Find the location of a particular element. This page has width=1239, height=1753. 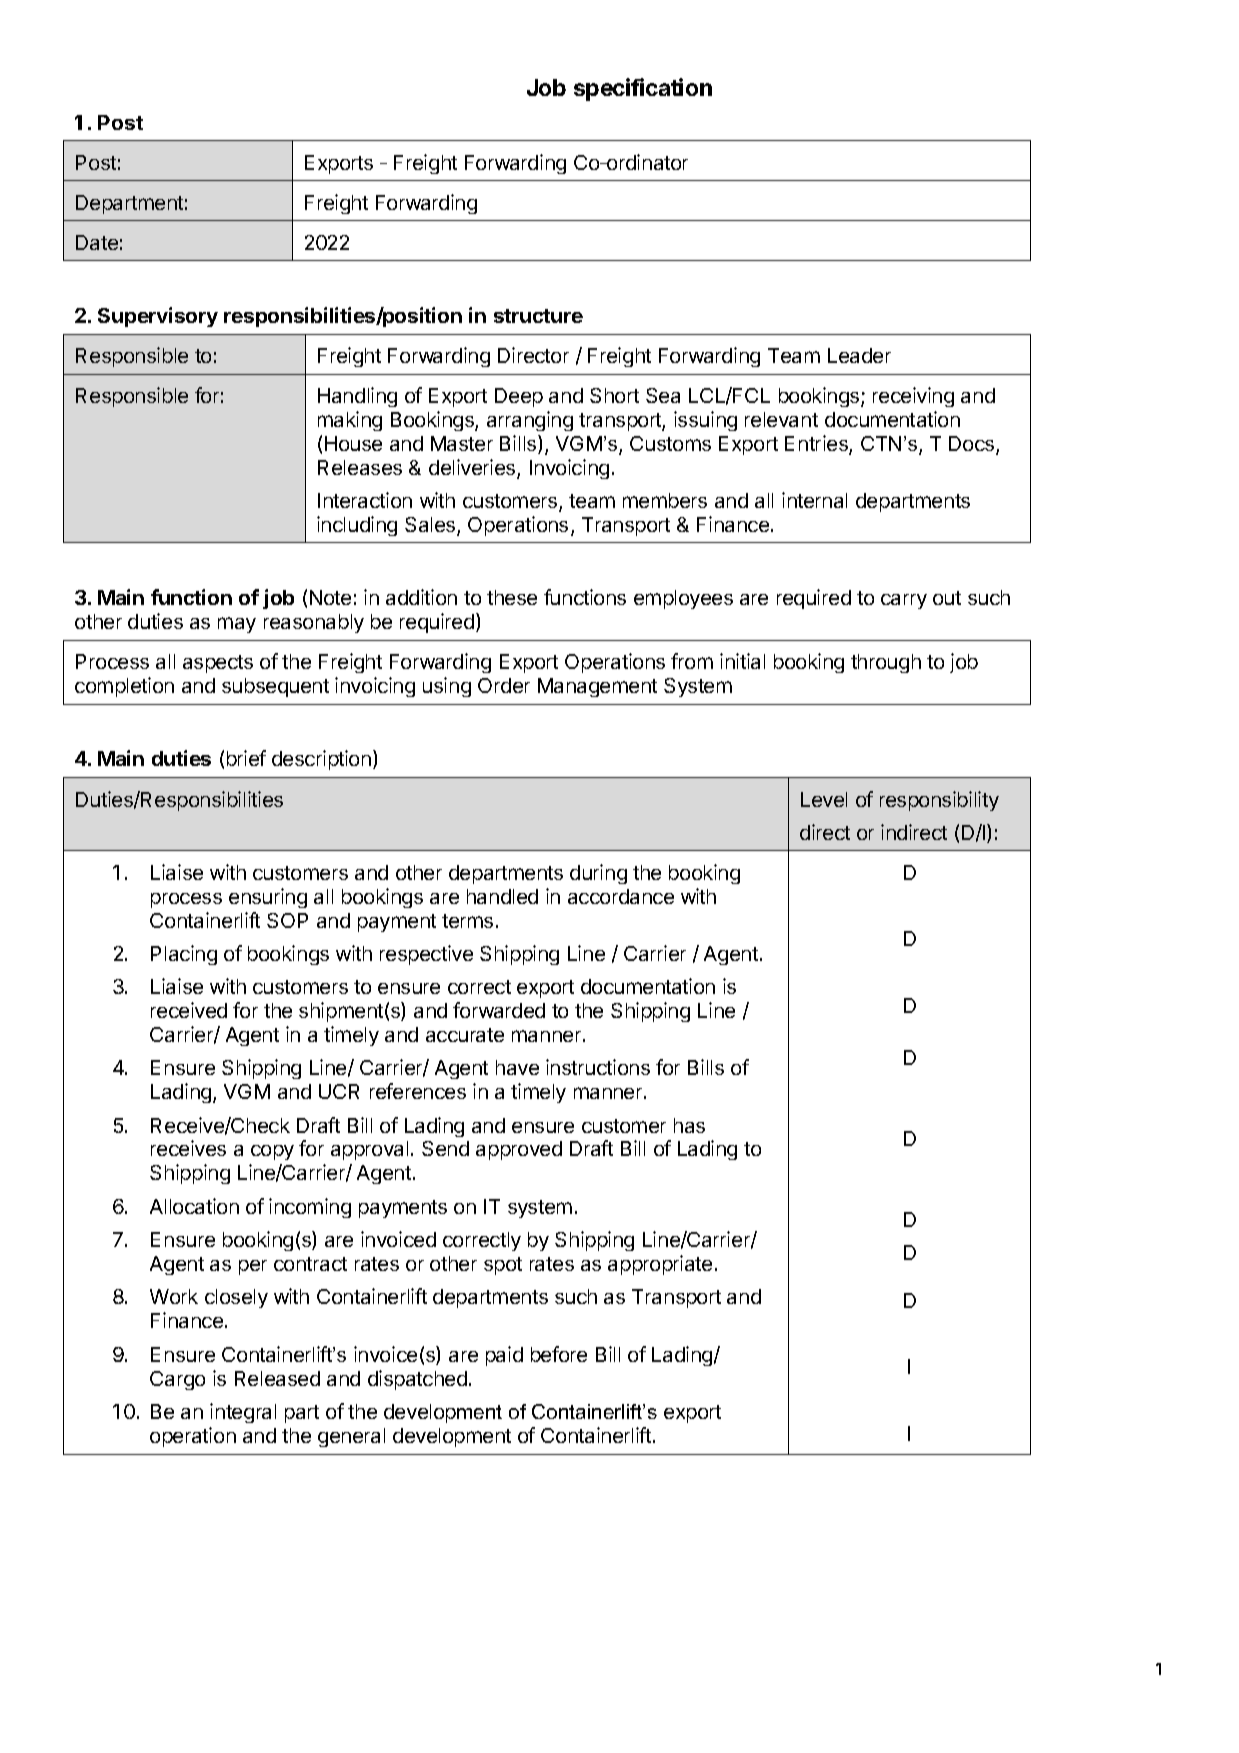

Cargo is located at coordinates (177, 1380).
